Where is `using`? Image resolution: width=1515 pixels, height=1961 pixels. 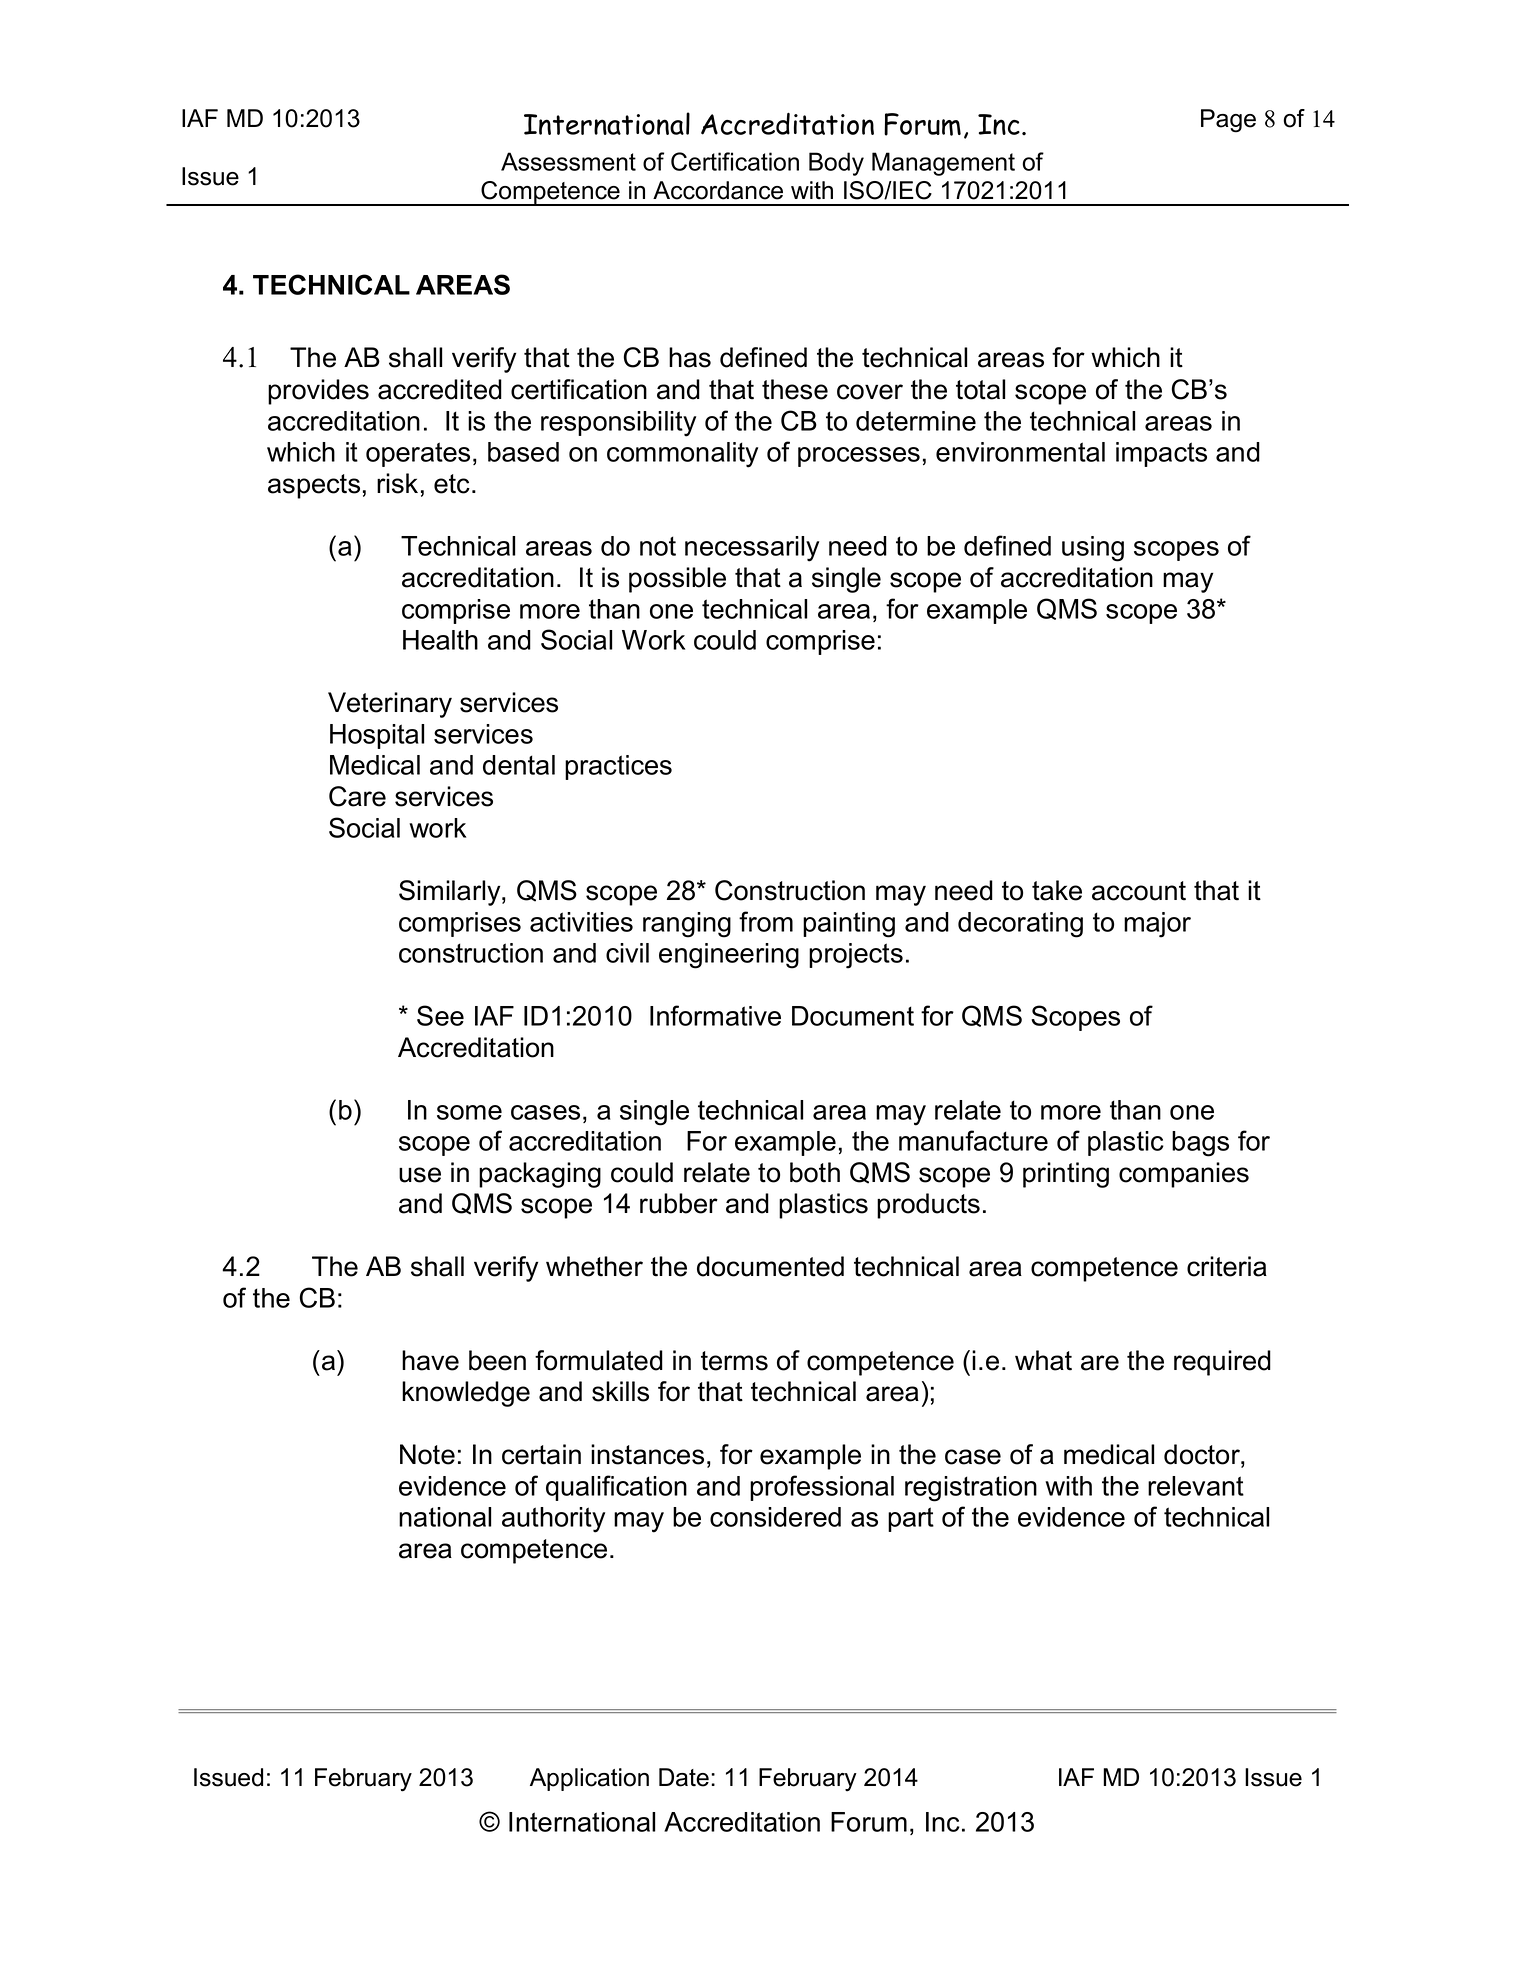
using is located at coordinates (1093, 549).
